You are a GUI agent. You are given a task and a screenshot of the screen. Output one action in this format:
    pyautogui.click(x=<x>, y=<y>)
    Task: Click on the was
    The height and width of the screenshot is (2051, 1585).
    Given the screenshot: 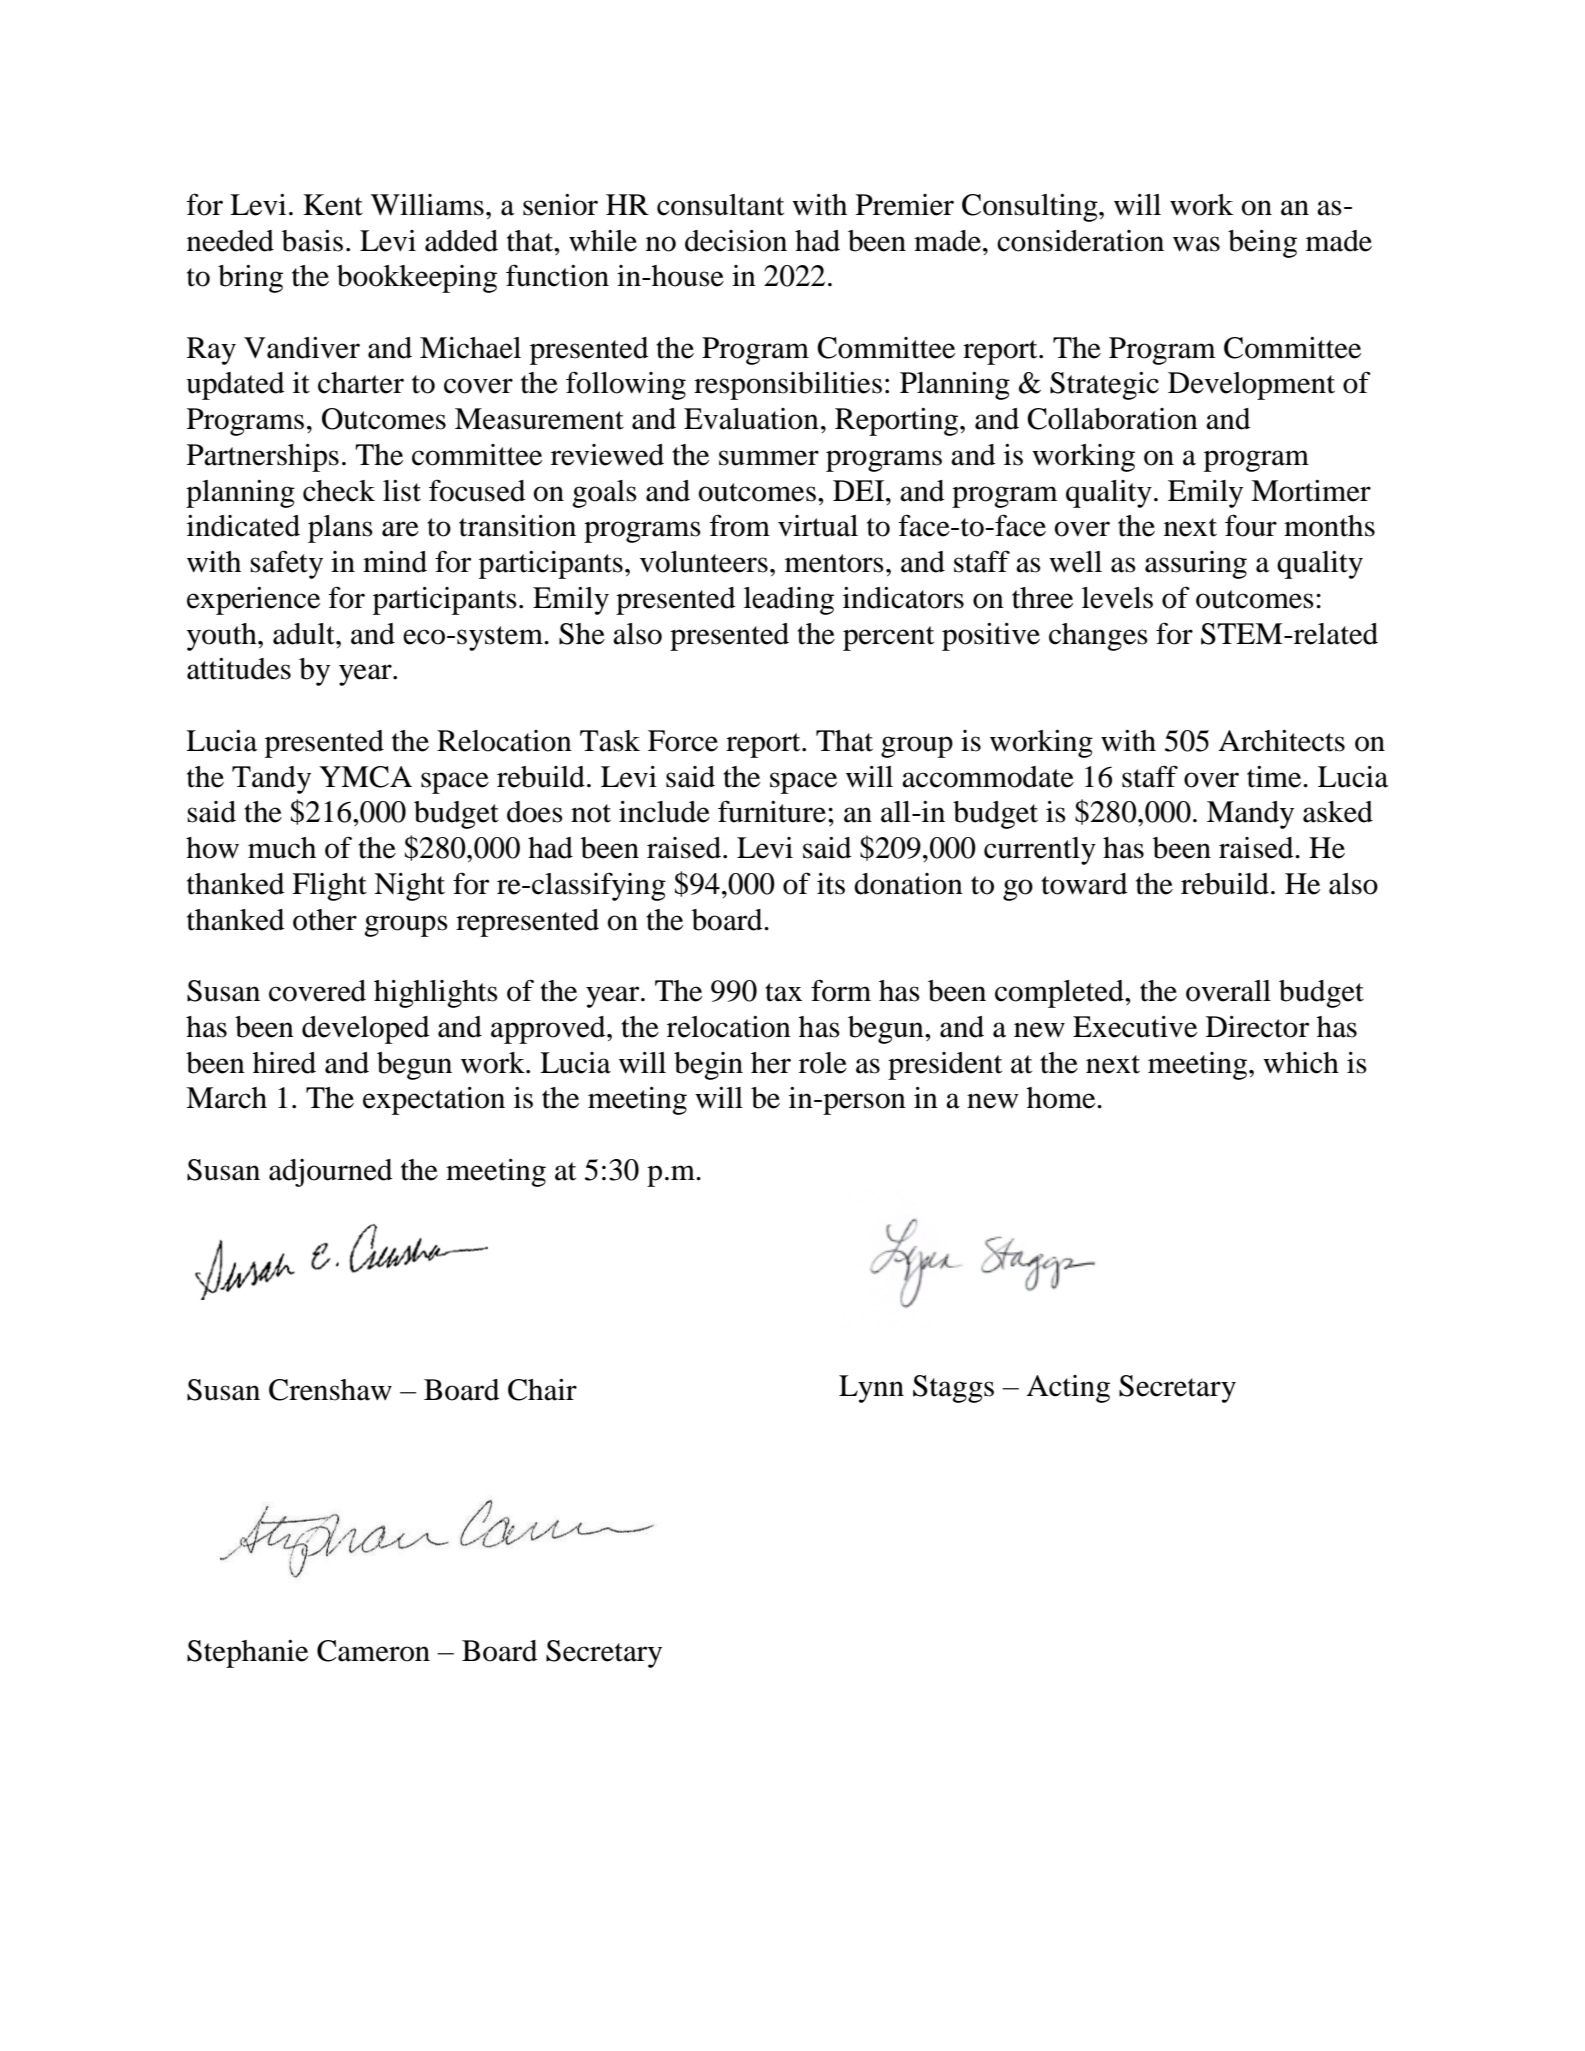 What is the action you would take?
    pyautogui.click(x=1196, y=244)
